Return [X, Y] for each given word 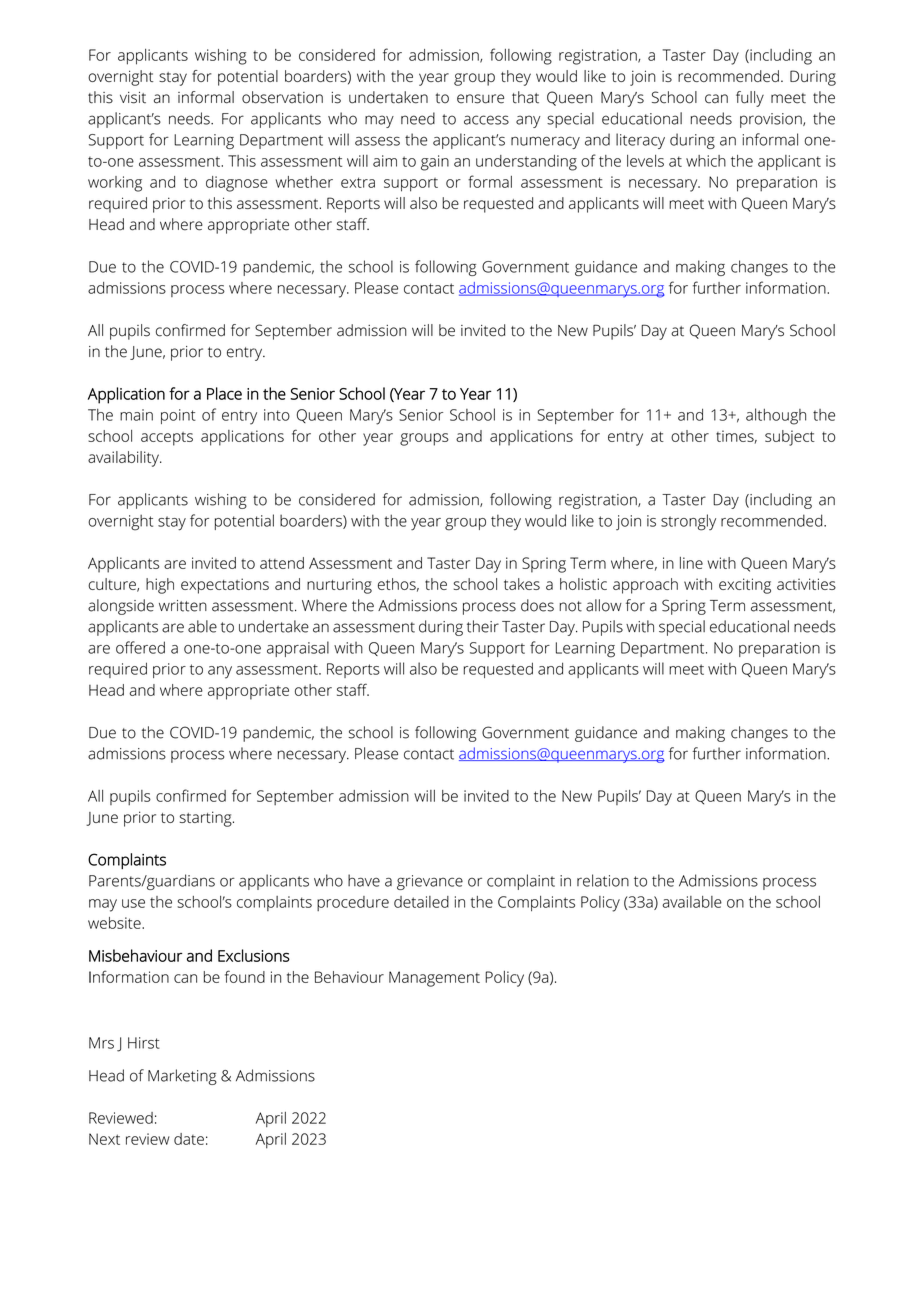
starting [207, 819]
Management [434, 979]
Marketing [182, 1077]
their [483, 626]
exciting [745, 586]
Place [224, 393]
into [277, 415]
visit [133, 98]
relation [603, 880]
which [706, 161]
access [486, 120]
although [776, 416]
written [183, 606]
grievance [430, 882]
